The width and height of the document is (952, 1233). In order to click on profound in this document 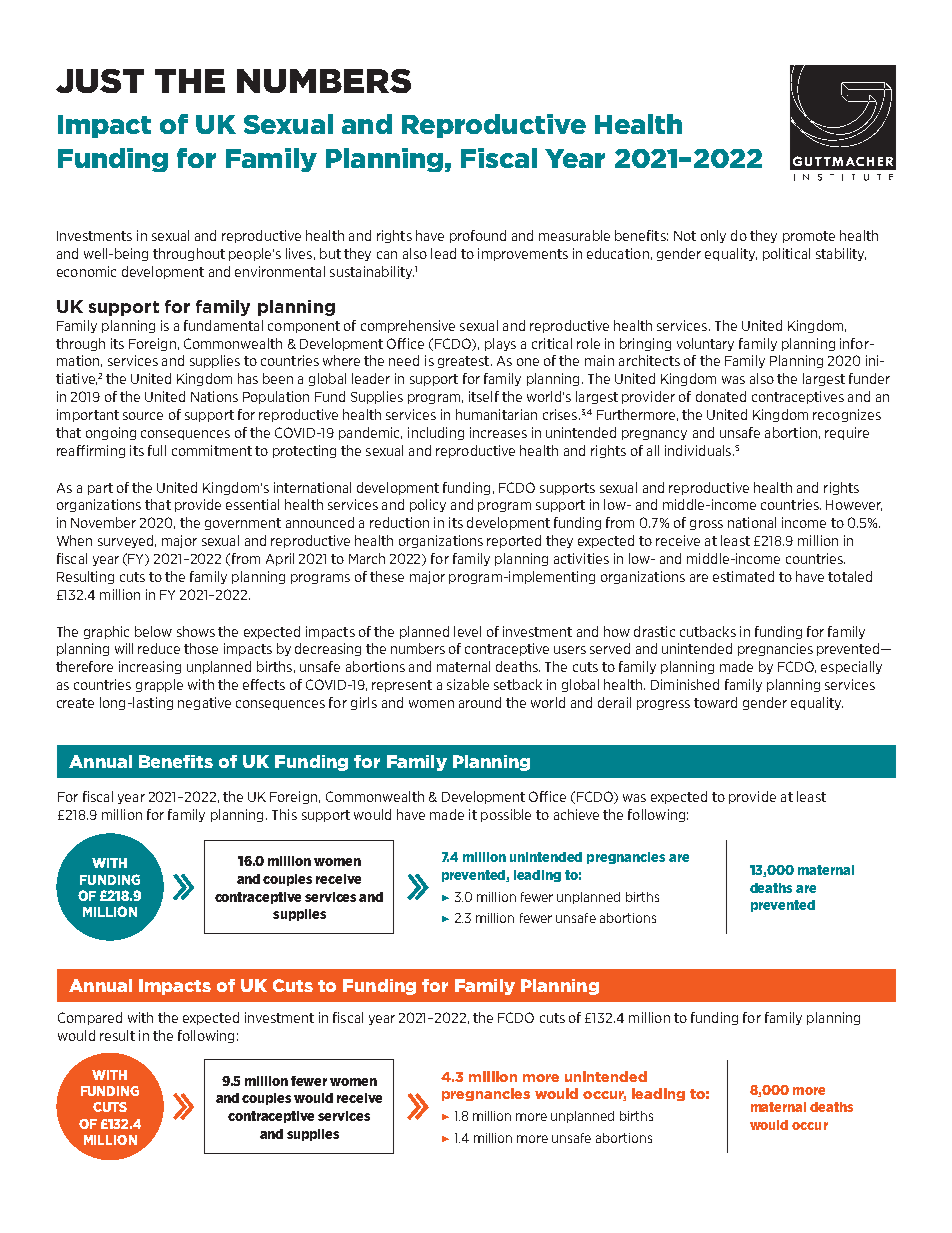, I will do `click(478, 236)`.
